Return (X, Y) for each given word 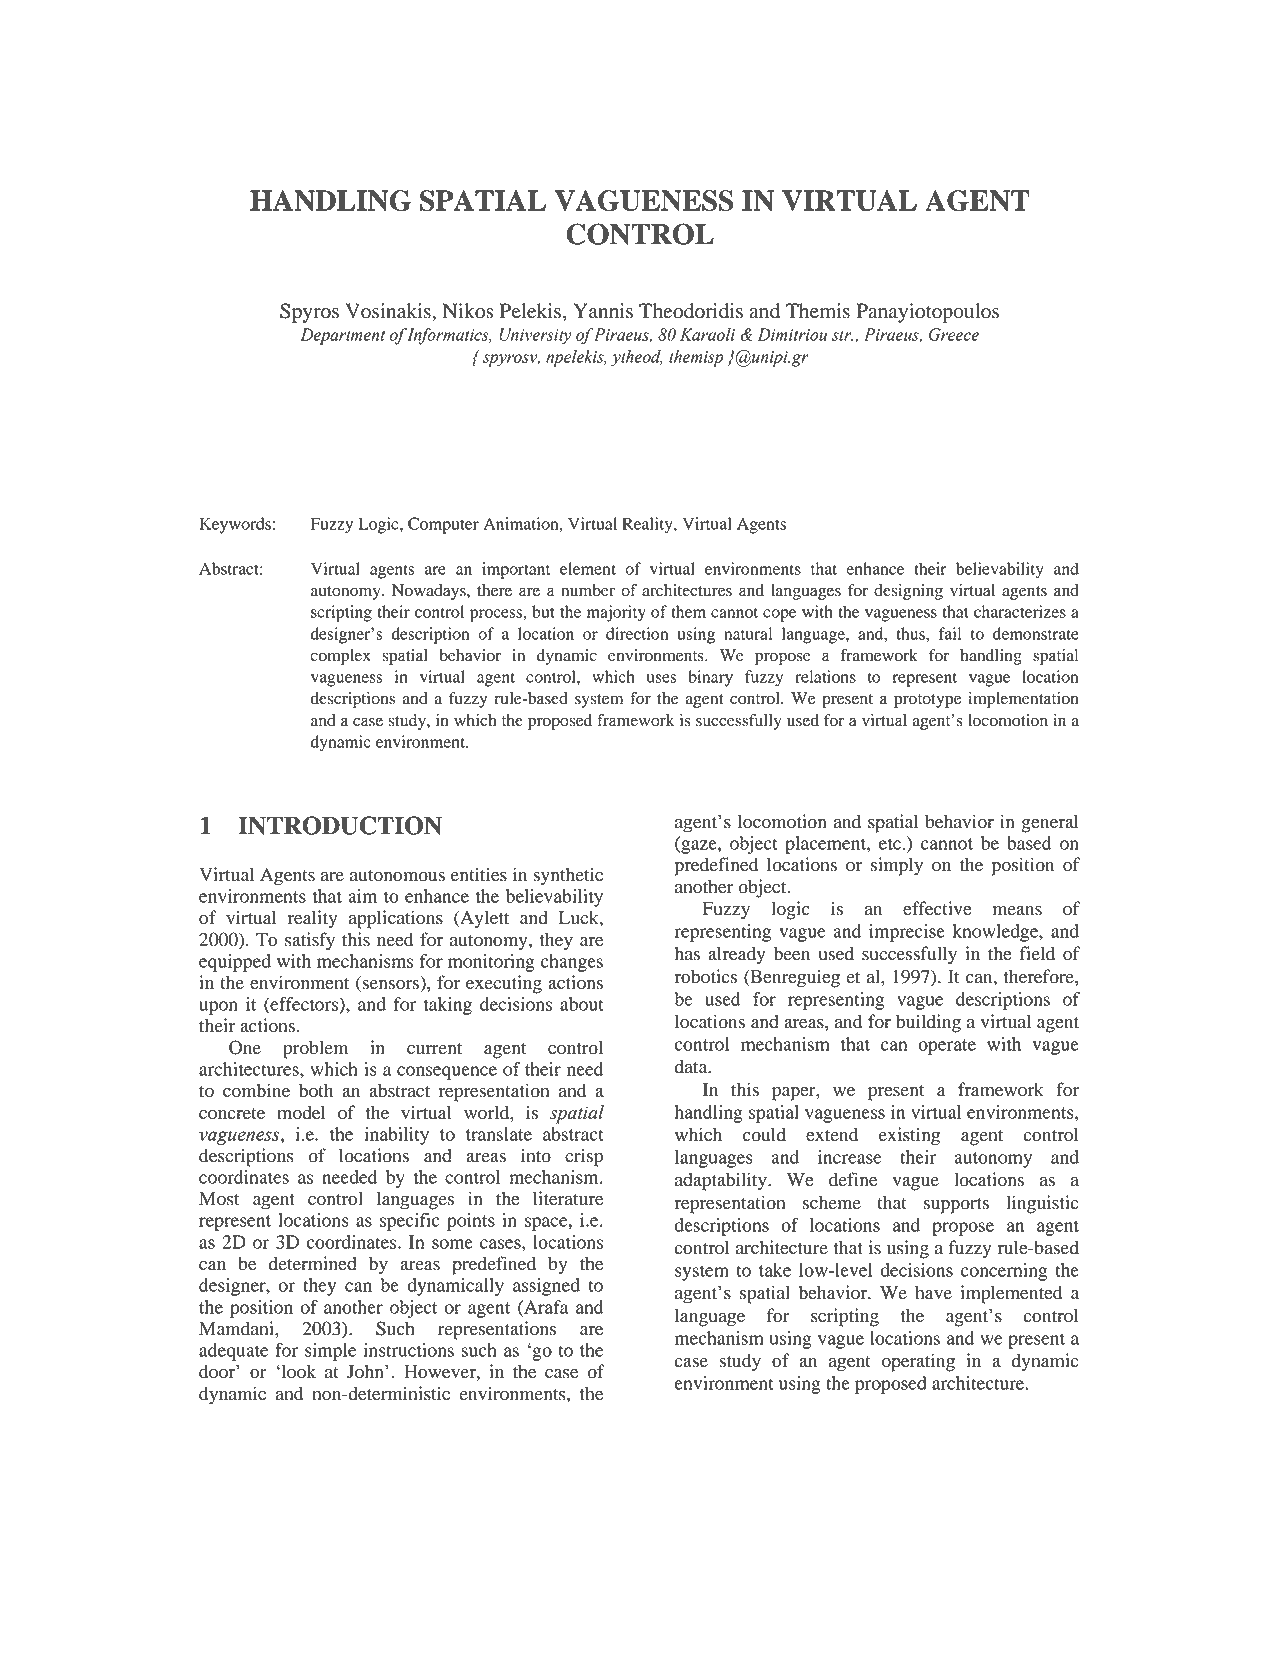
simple (331, 1352)
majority (616, 613)
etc (890, 844)
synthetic (568, 876)
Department (342, 336)
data (692, 1066)
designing (908, 592)
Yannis (603, 311)
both (316, 1090)
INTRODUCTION (340, 825)
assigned (546, 1287)
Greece (954, 334)
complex (340, 657)
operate (947, 1047)
